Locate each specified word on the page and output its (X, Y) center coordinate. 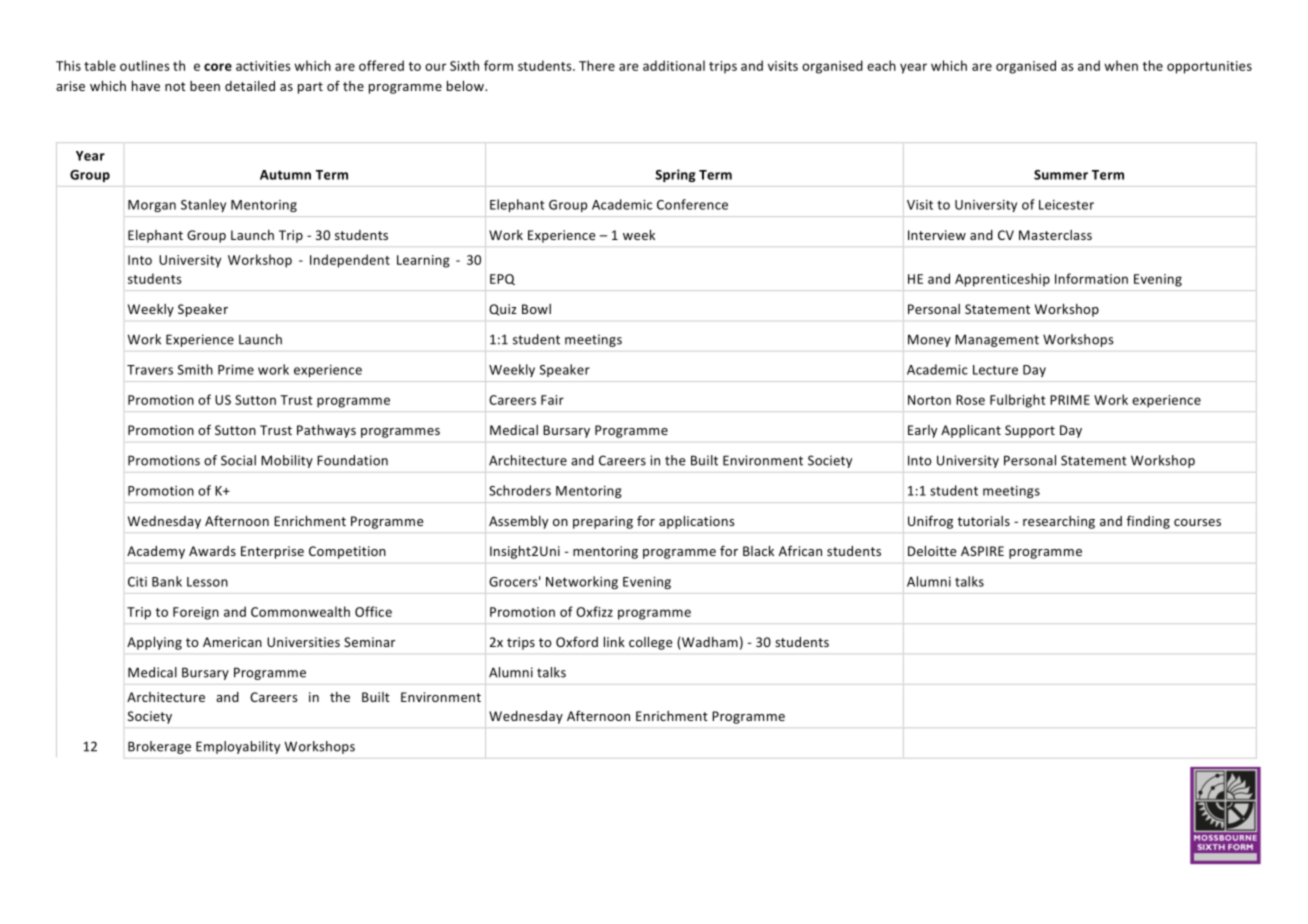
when (1121, 65)
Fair (552, 400)
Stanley (203, 205)
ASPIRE (982, 551)
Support (1030, 431)
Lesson (207, 582)
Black (758, 551)
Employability (238, 747)
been (205, 86)
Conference (692, 204)
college (650, 643)
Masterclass (1055, 235)
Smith (195, 369)
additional (674, 65)
